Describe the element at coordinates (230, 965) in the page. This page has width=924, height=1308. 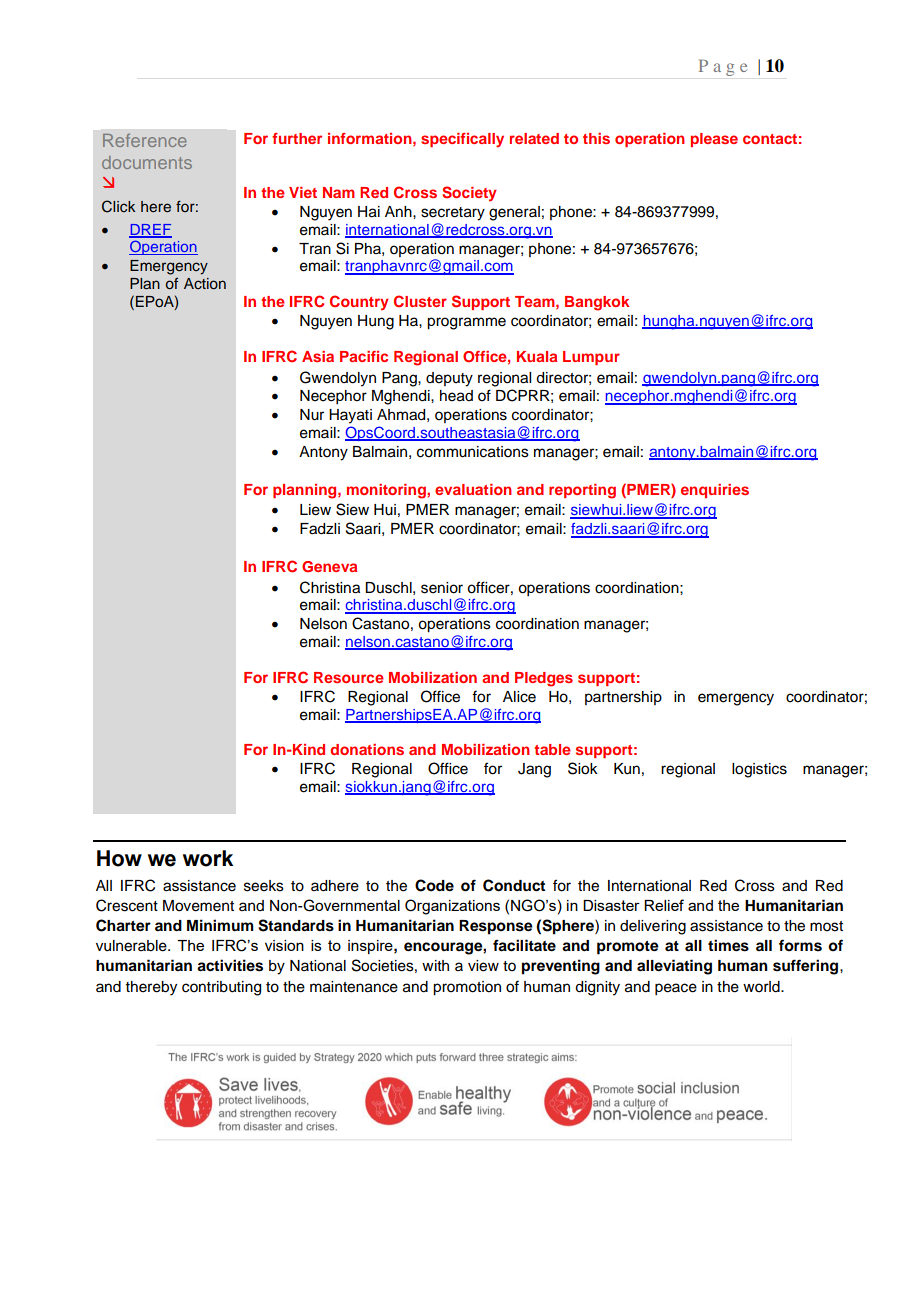
I see `activities` at that location.
